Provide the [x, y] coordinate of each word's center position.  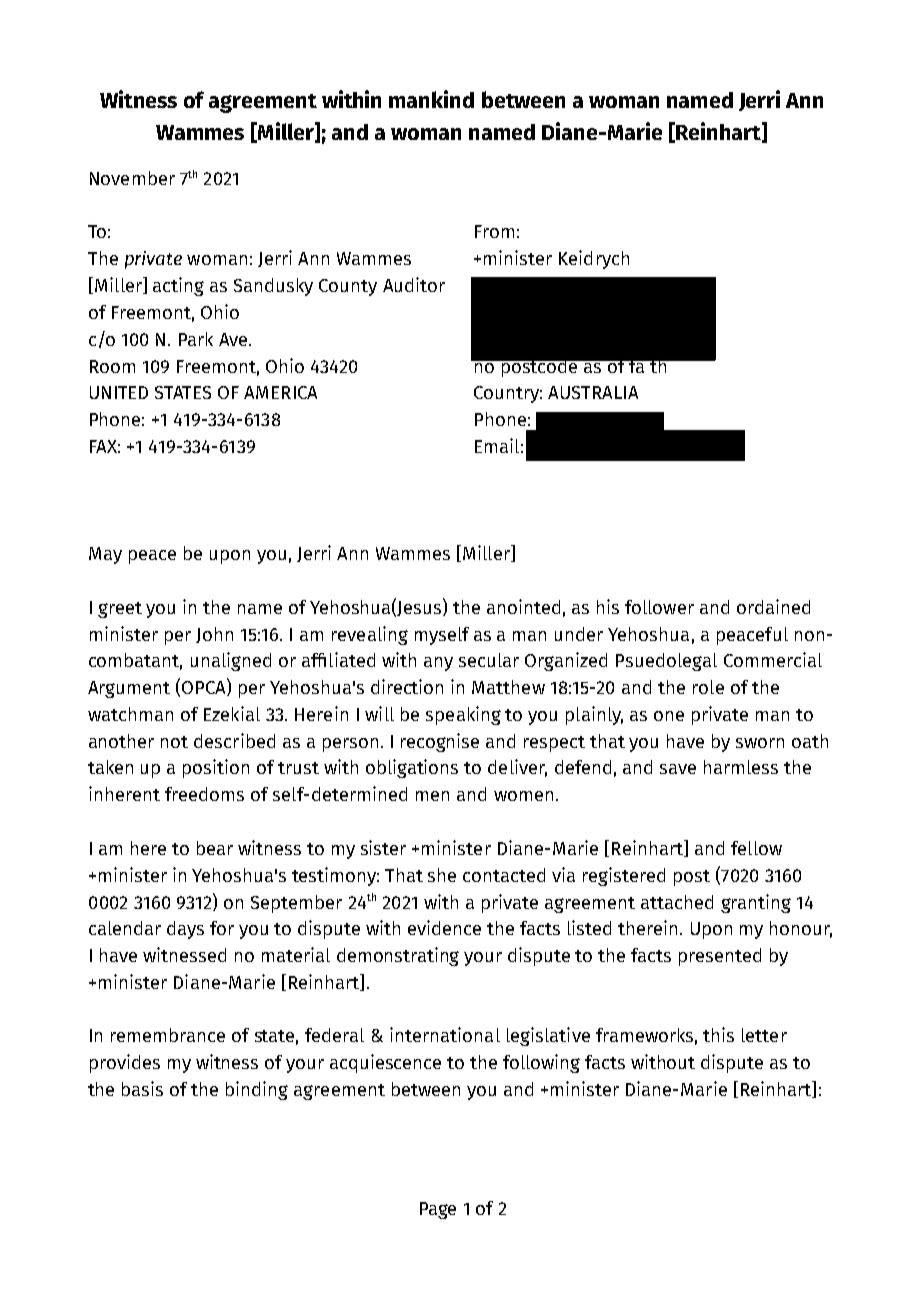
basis [142, 1088]
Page [438, 1210]
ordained [773, 606]
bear [215, 848]
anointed [523, 606]
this [718, 1034]
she [442, 875]
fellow [756, 848]
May [105, 555]
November [132, 178]
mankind [431, 99]
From [494, 231]
